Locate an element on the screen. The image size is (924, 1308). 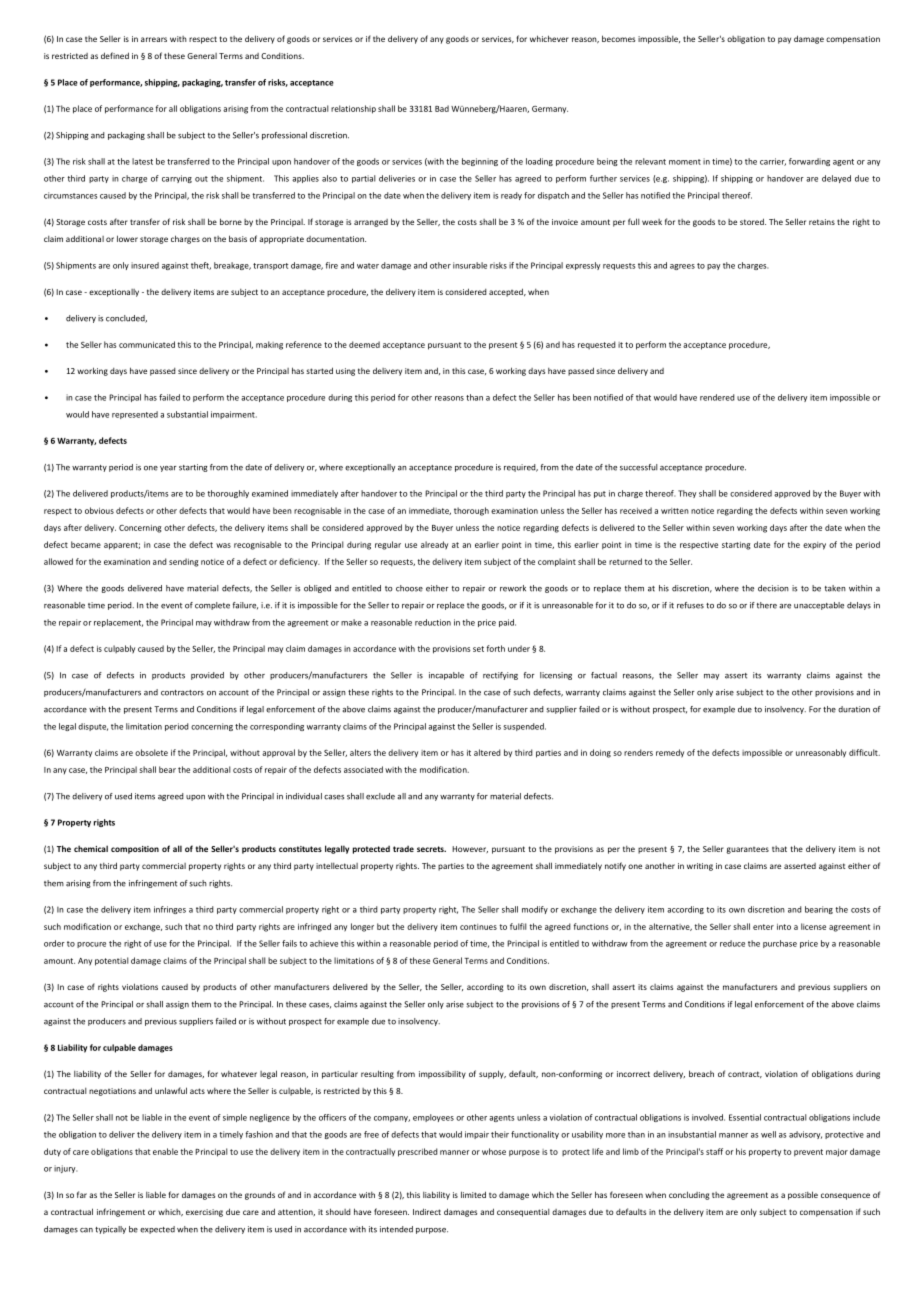
Bad is located at coordinates (442, 108).
